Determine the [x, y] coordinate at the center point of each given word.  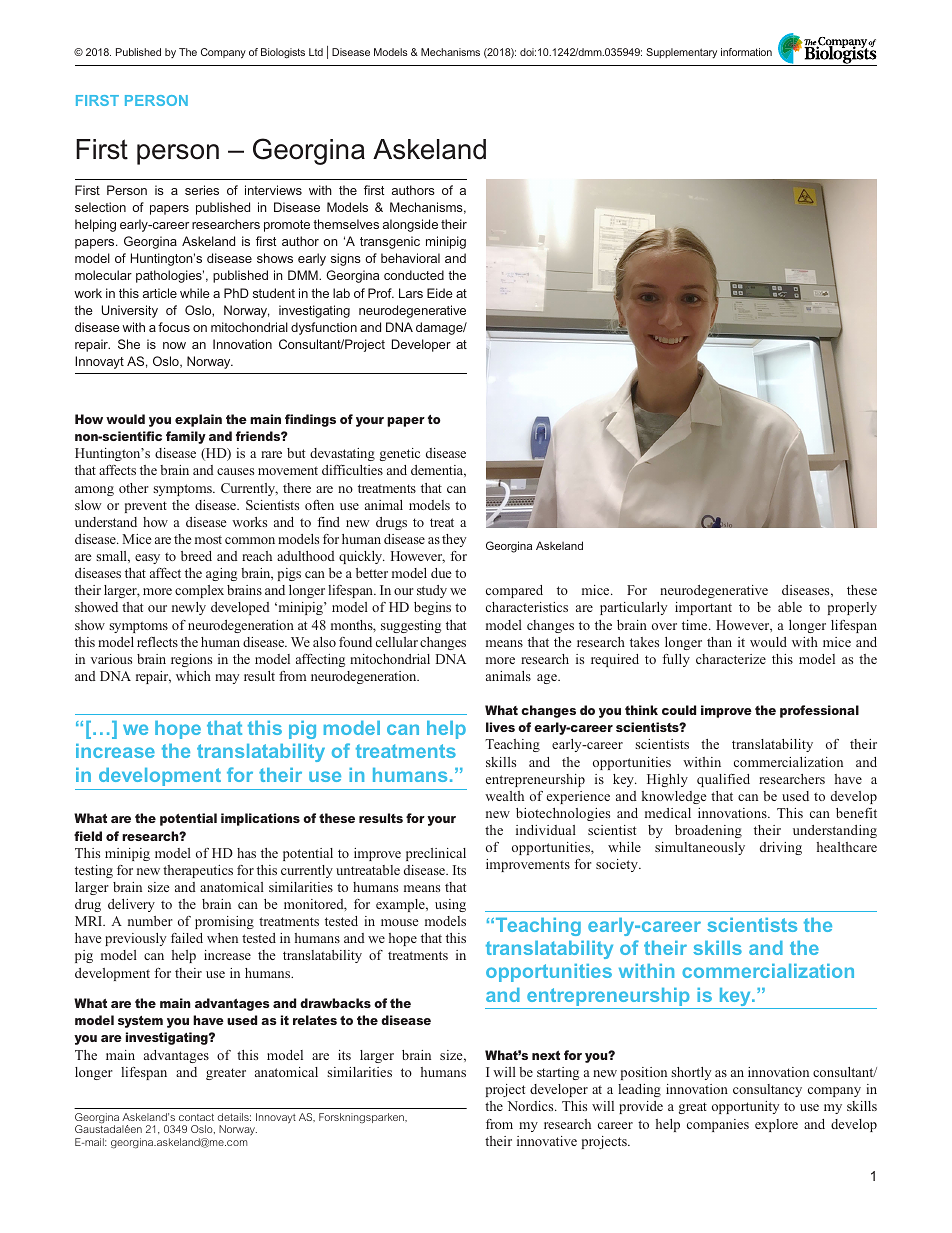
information [746, 52]
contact [196, 1117]
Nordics [531, 1106]
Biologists [283, 53]
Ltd [316, 52]
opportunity [745, 1107]
